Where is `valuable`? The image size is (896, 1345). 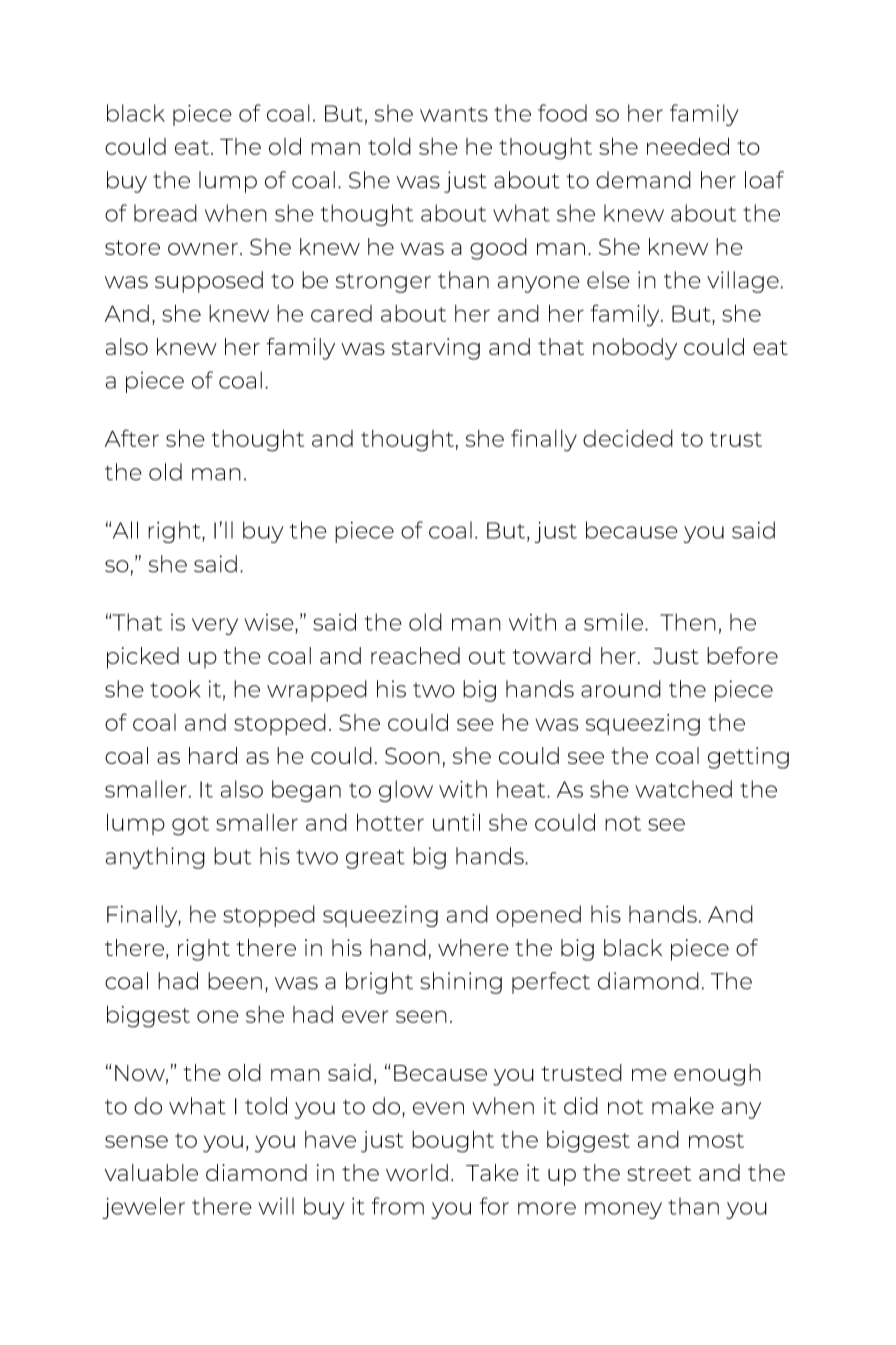 valuable is located at coordinates (151, 1172).
